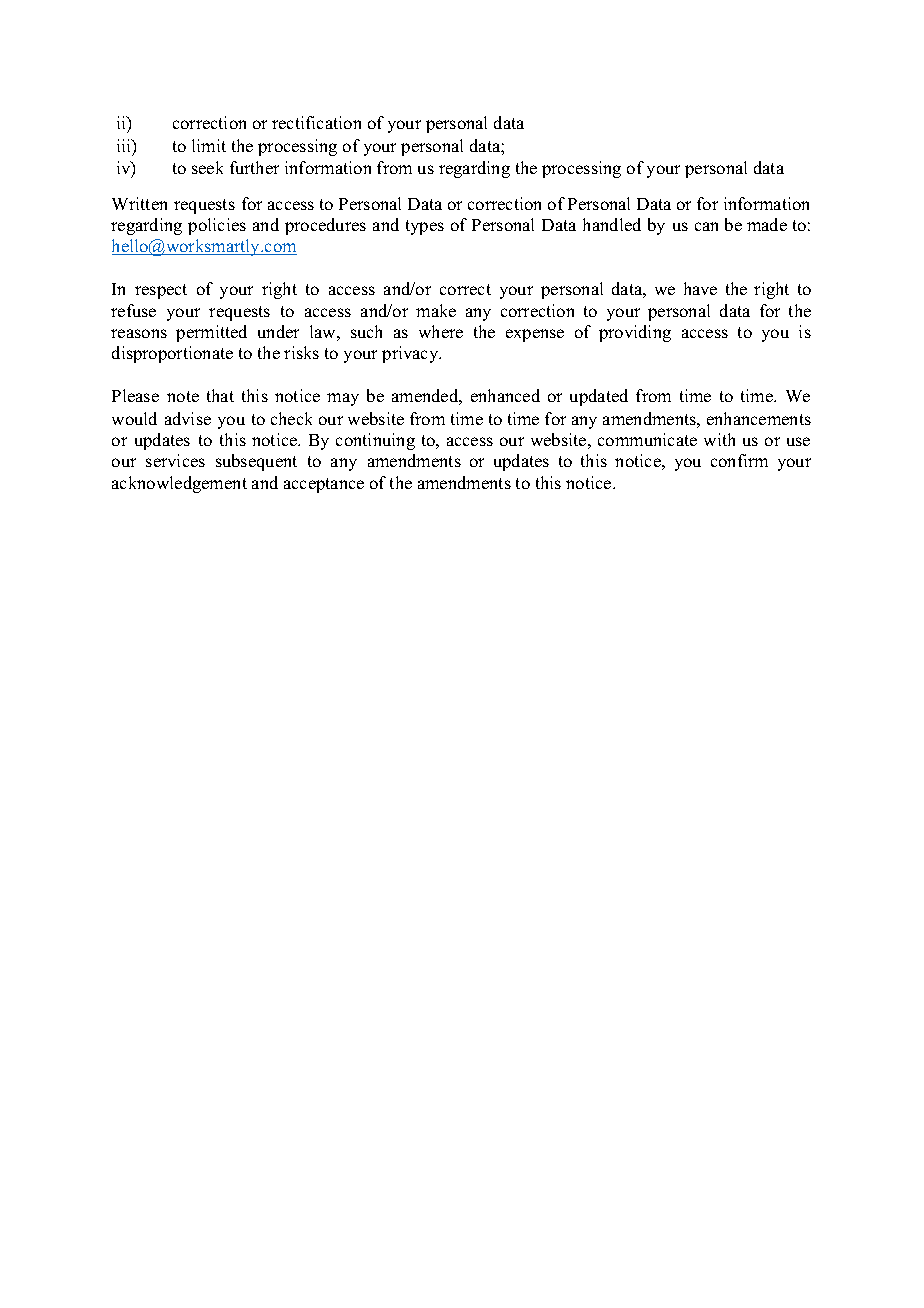  I want to click on types, so click(425, 227).
